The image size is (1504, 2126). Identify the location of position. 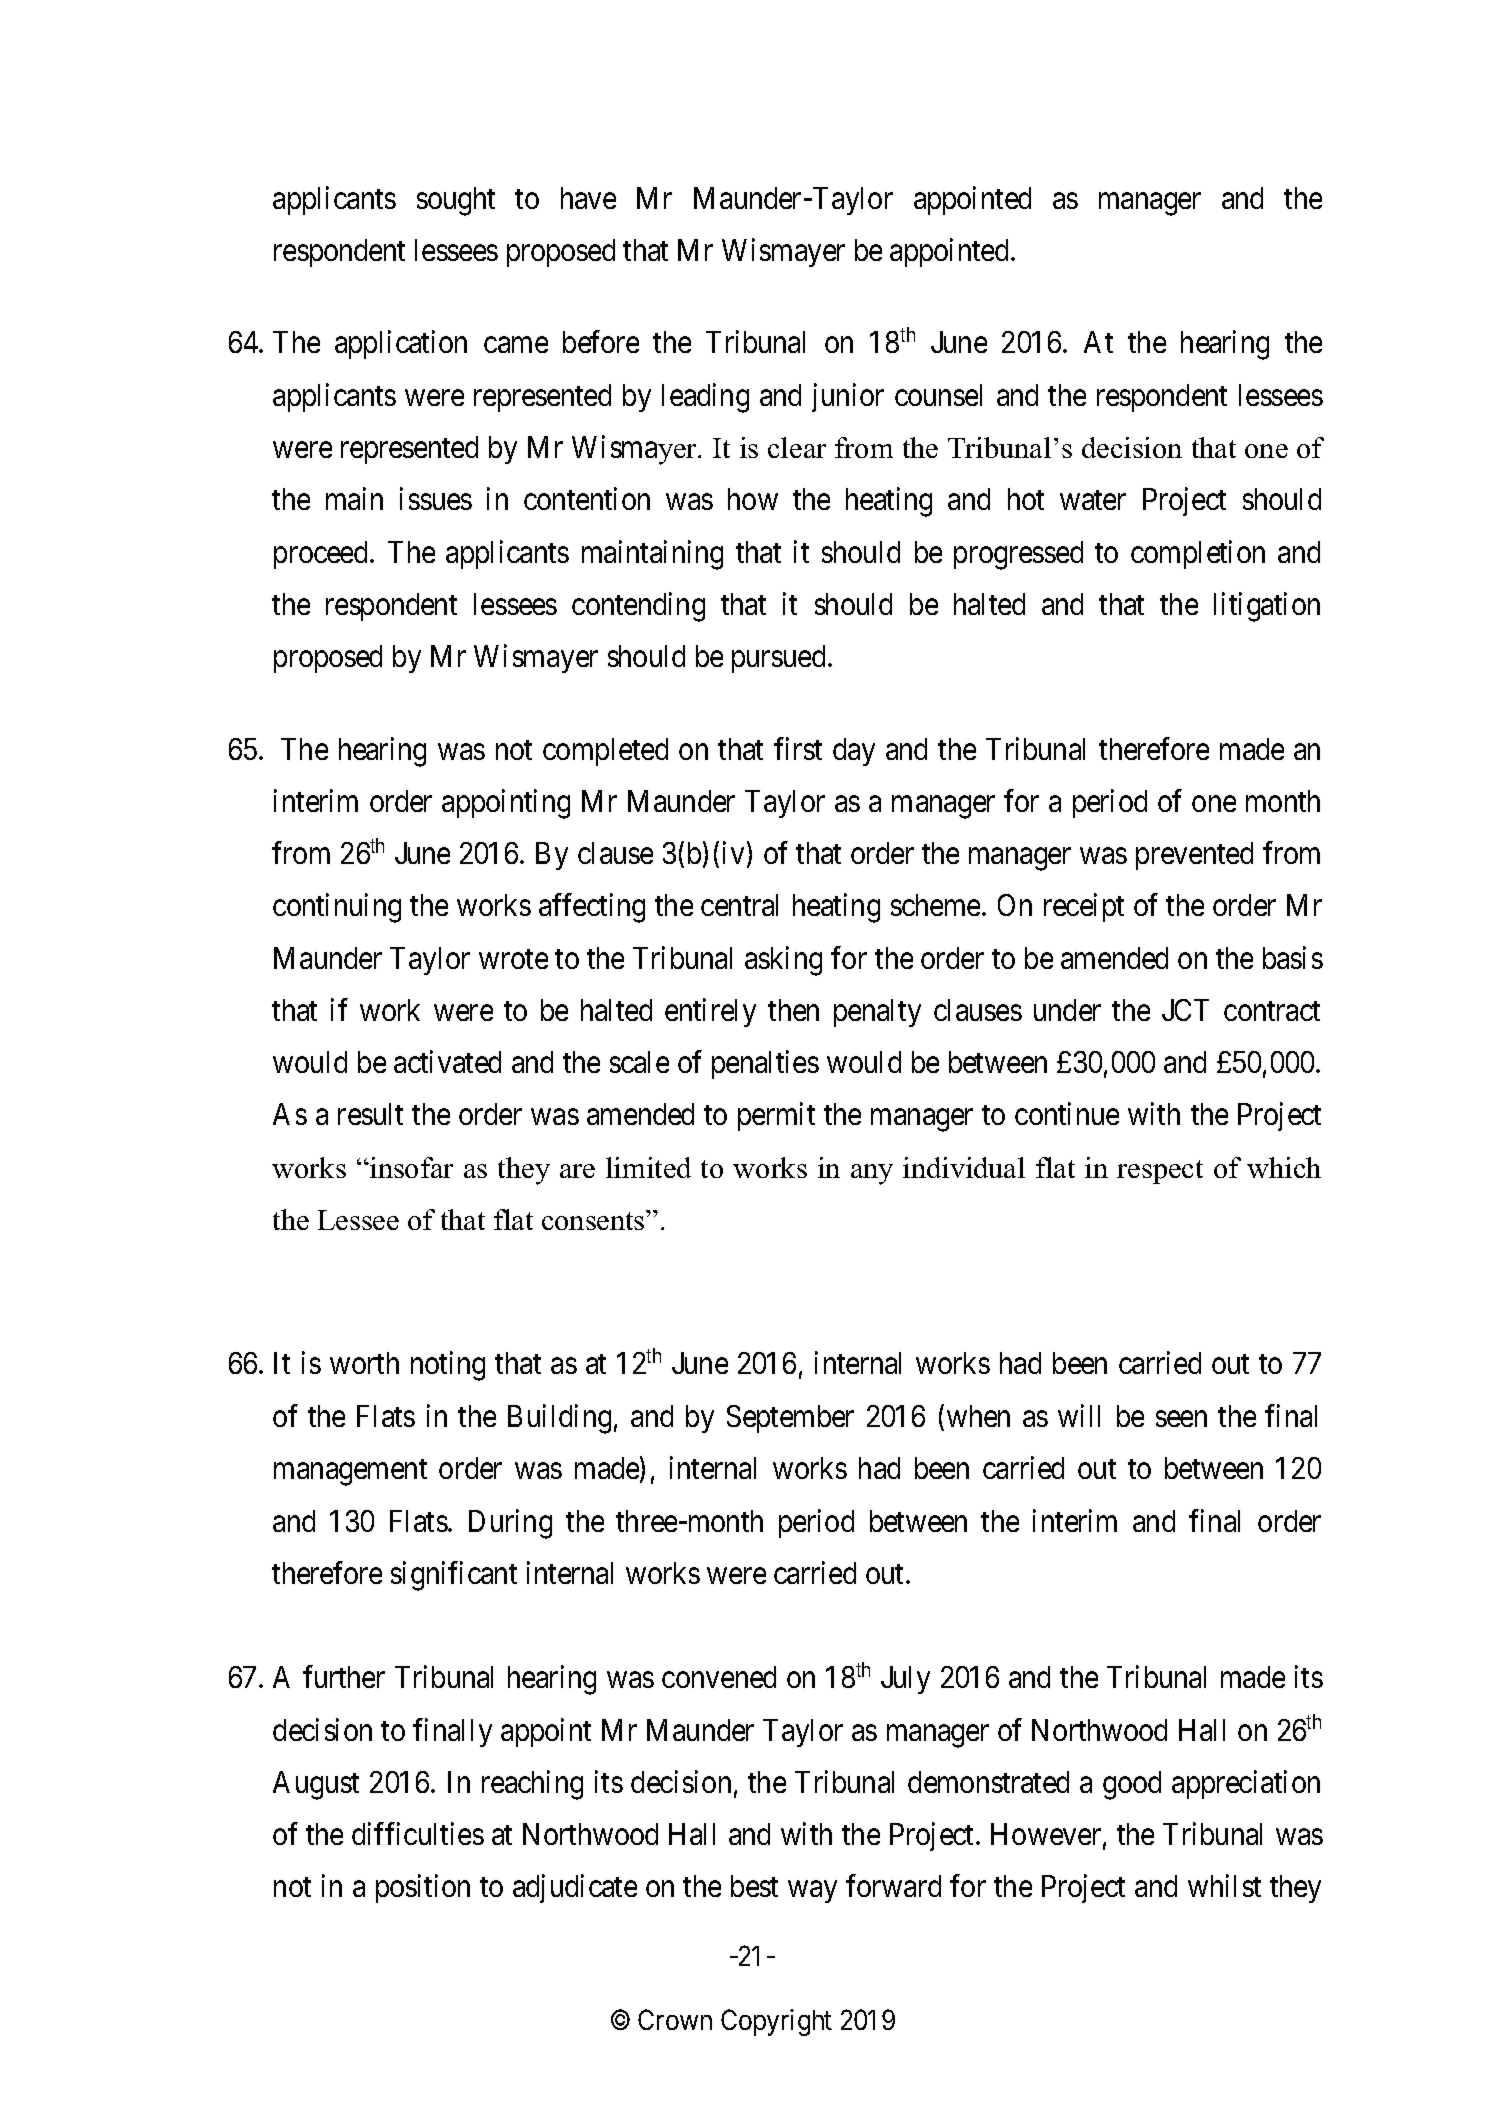
(423, 1889).
